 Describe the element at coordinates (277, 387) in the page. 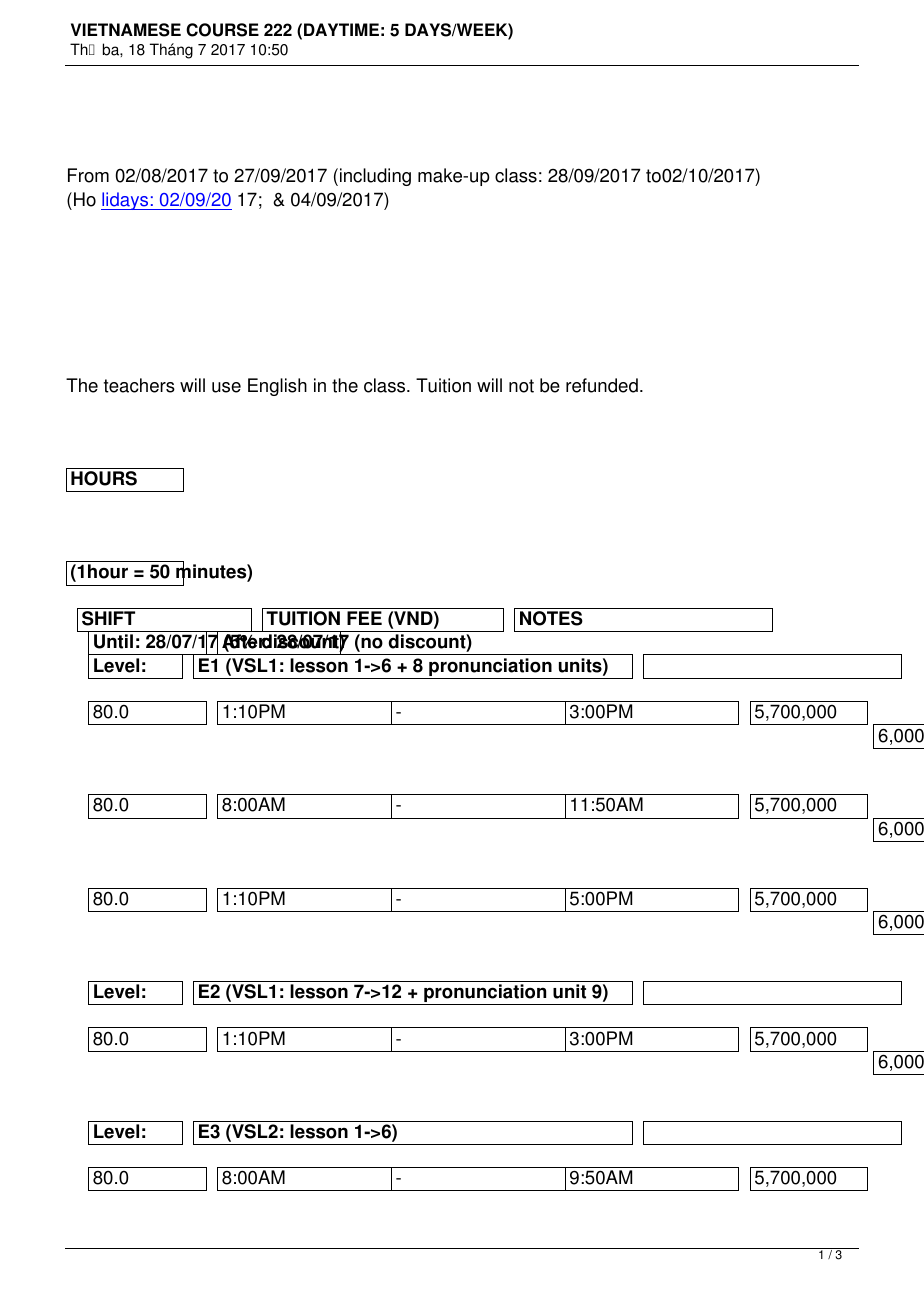

I see `English` at that location.
